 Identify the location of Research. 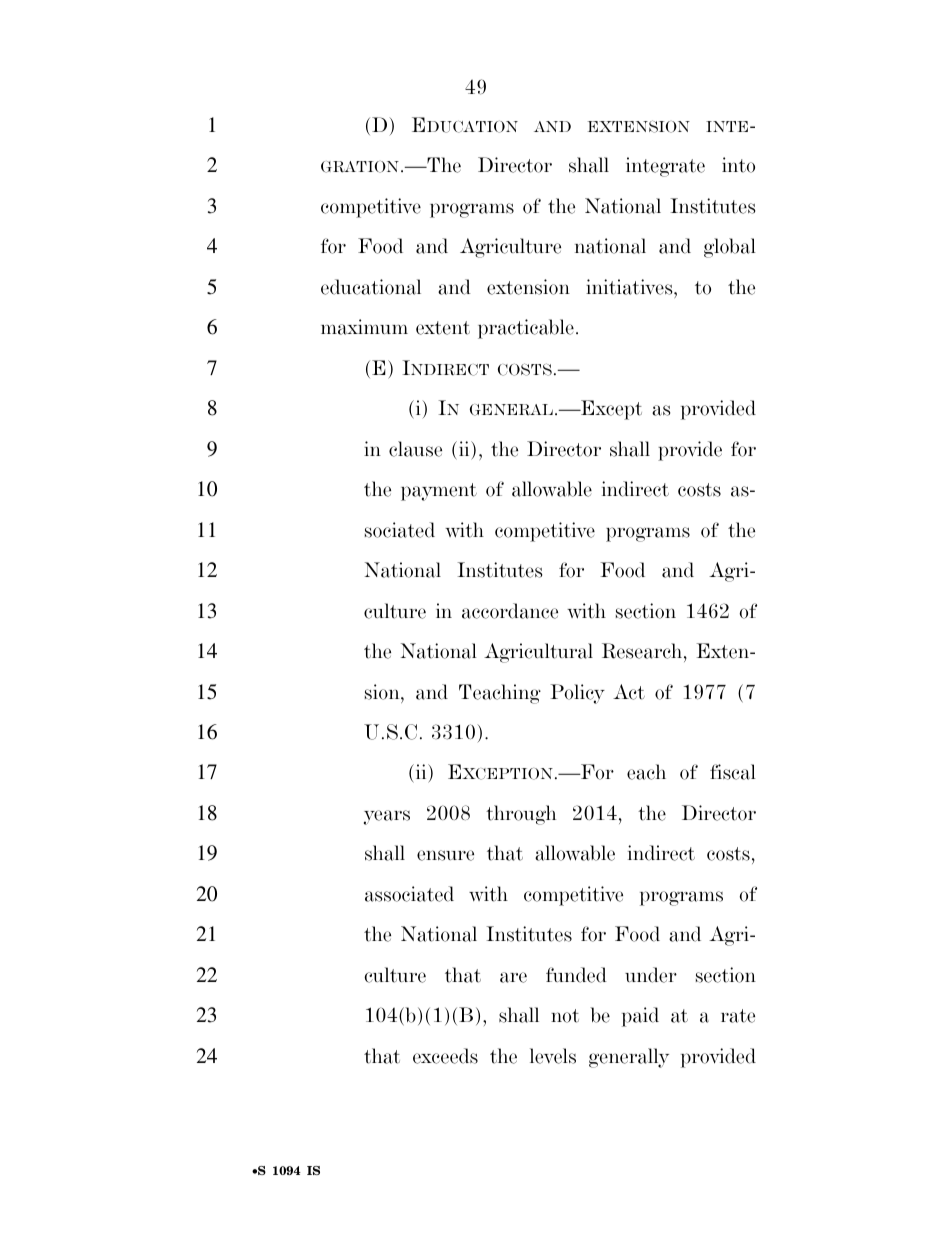
(643, 651).
